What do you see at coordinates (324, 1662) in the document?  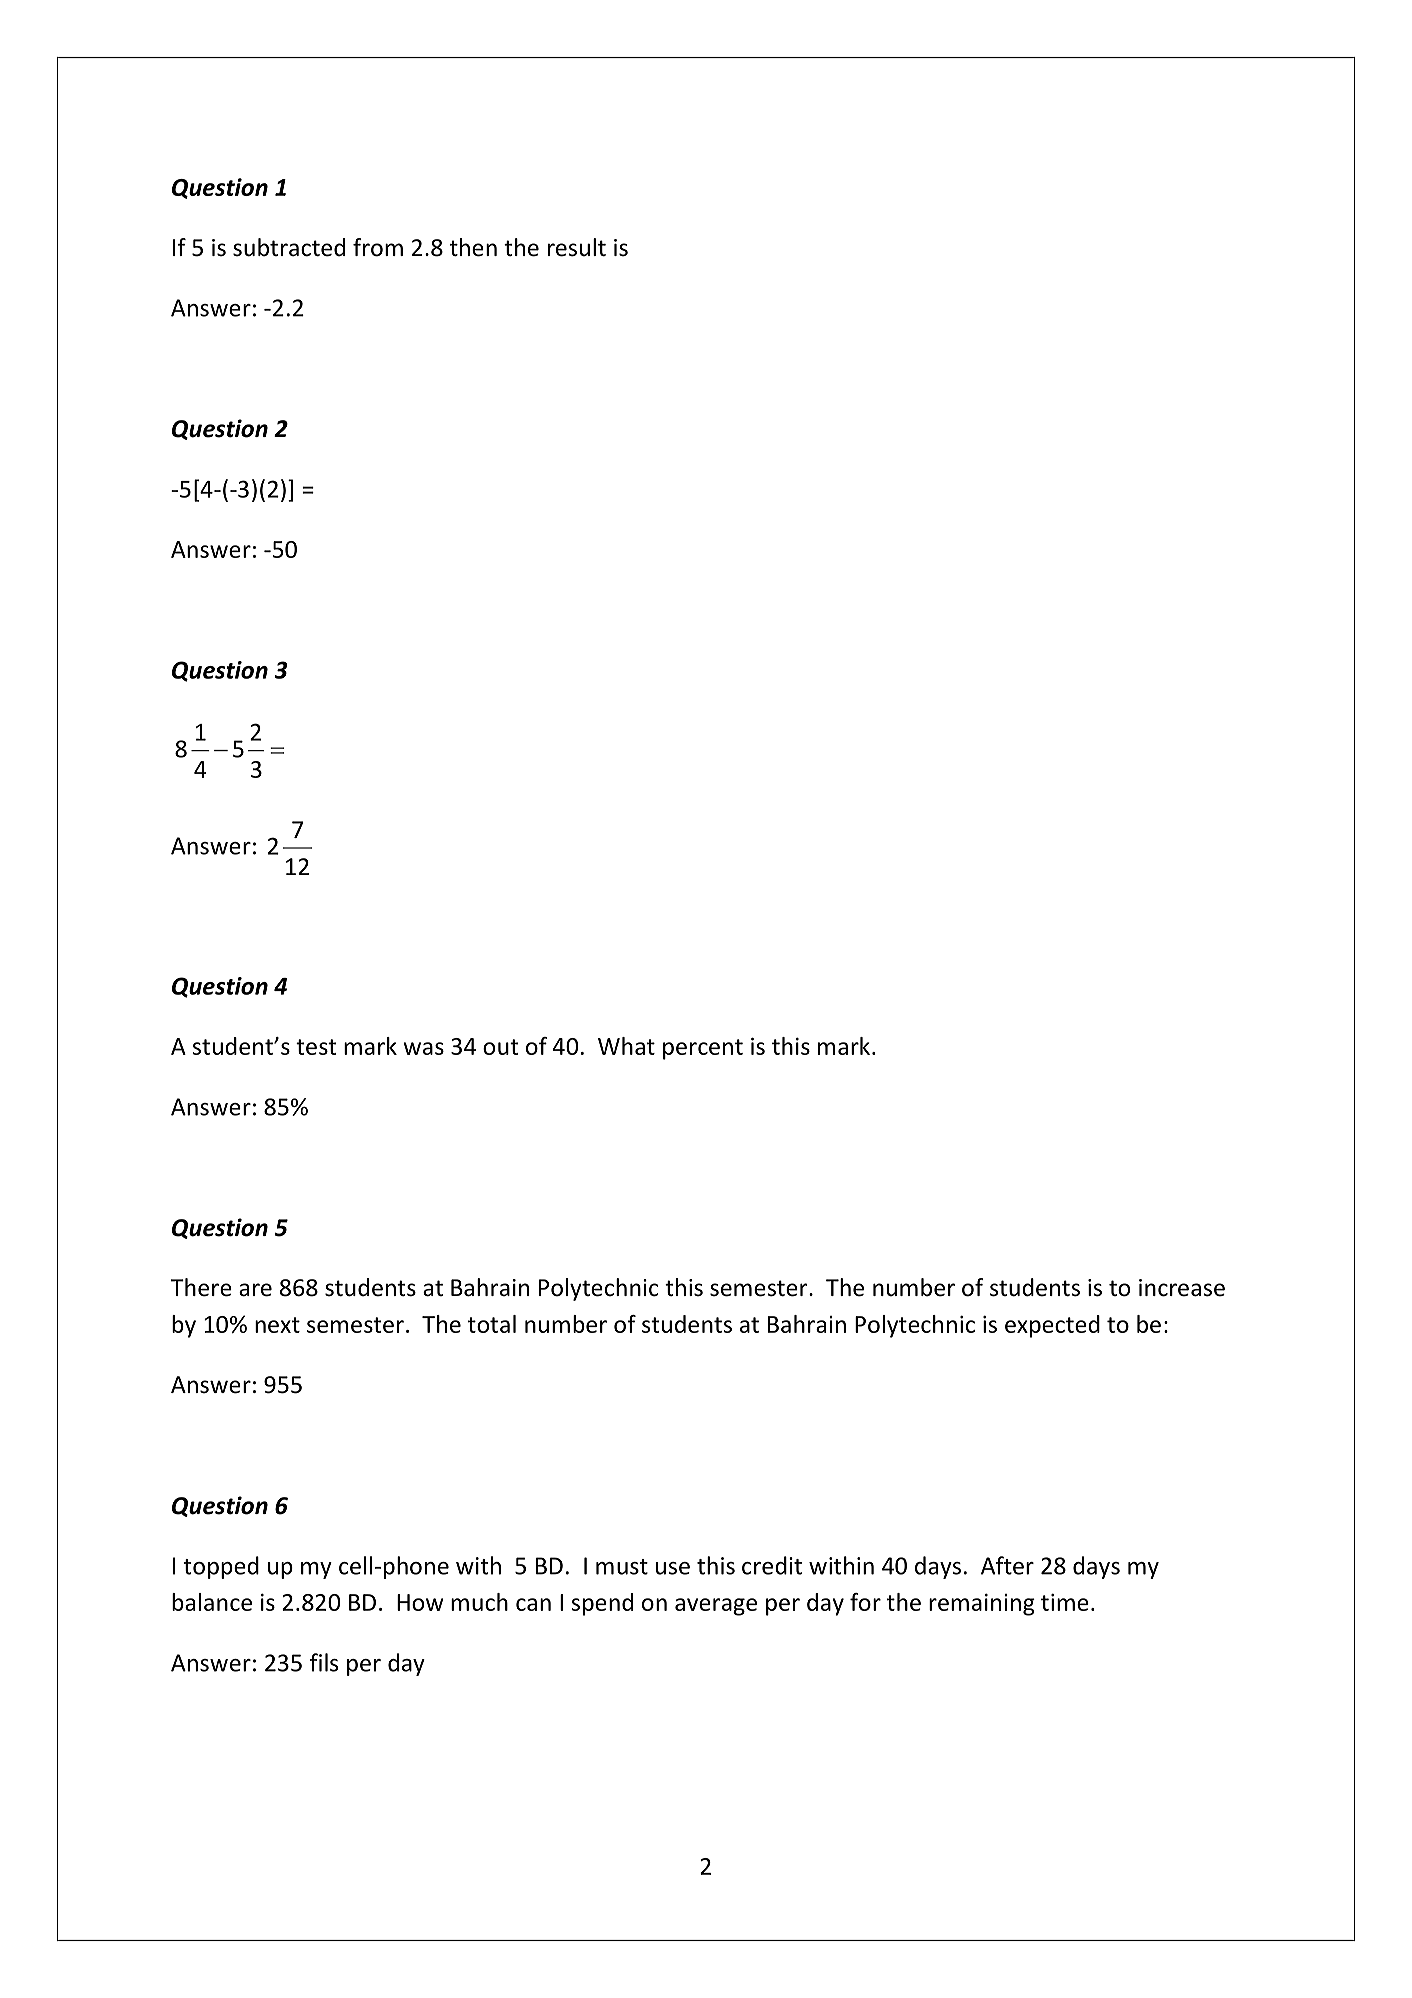 I see `fils` at bounding box center [324, 1662].
